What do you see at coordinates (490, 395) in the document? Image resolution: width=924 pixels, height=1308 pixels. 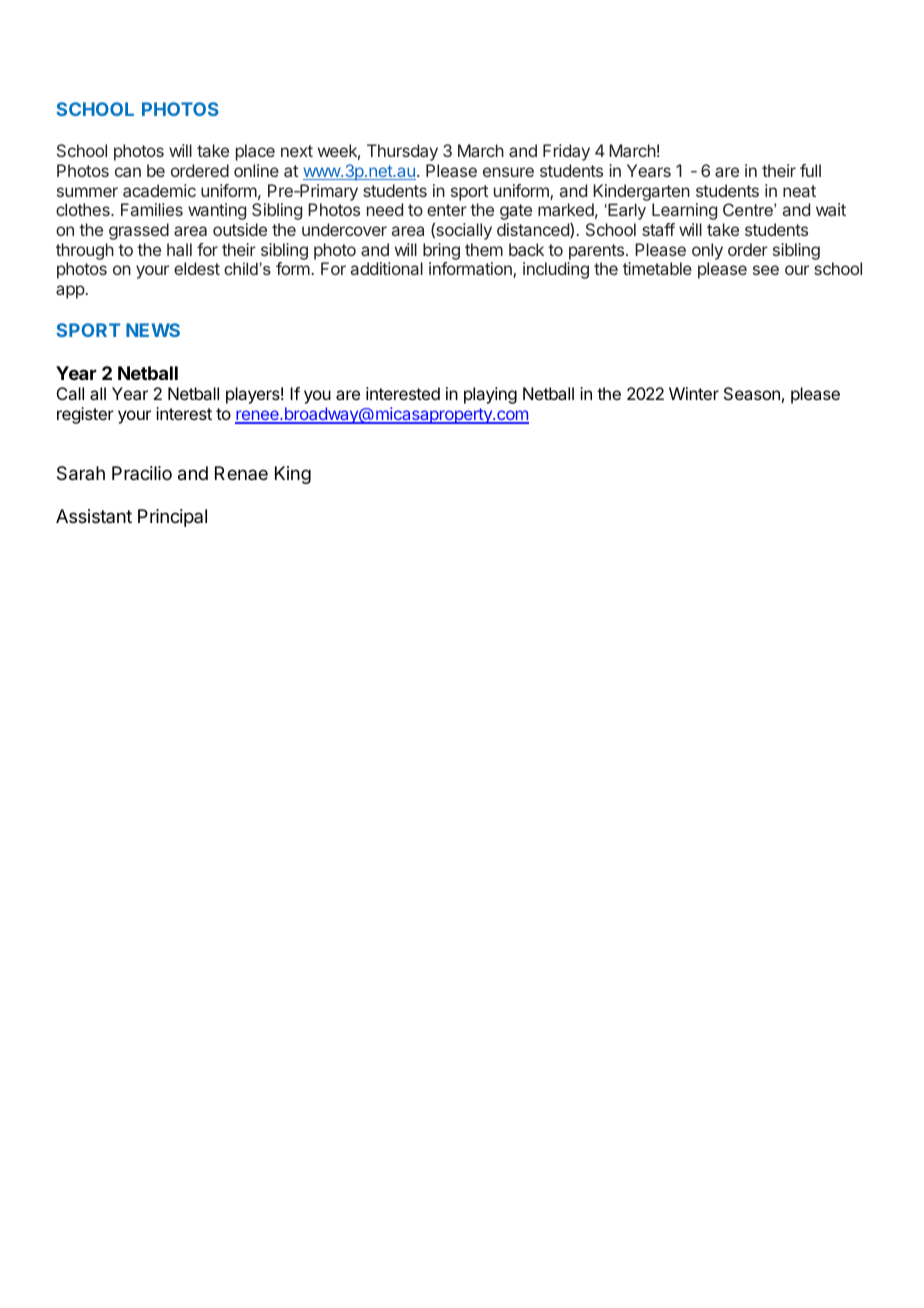 I see `playing` at bounding box center [490, 395].
